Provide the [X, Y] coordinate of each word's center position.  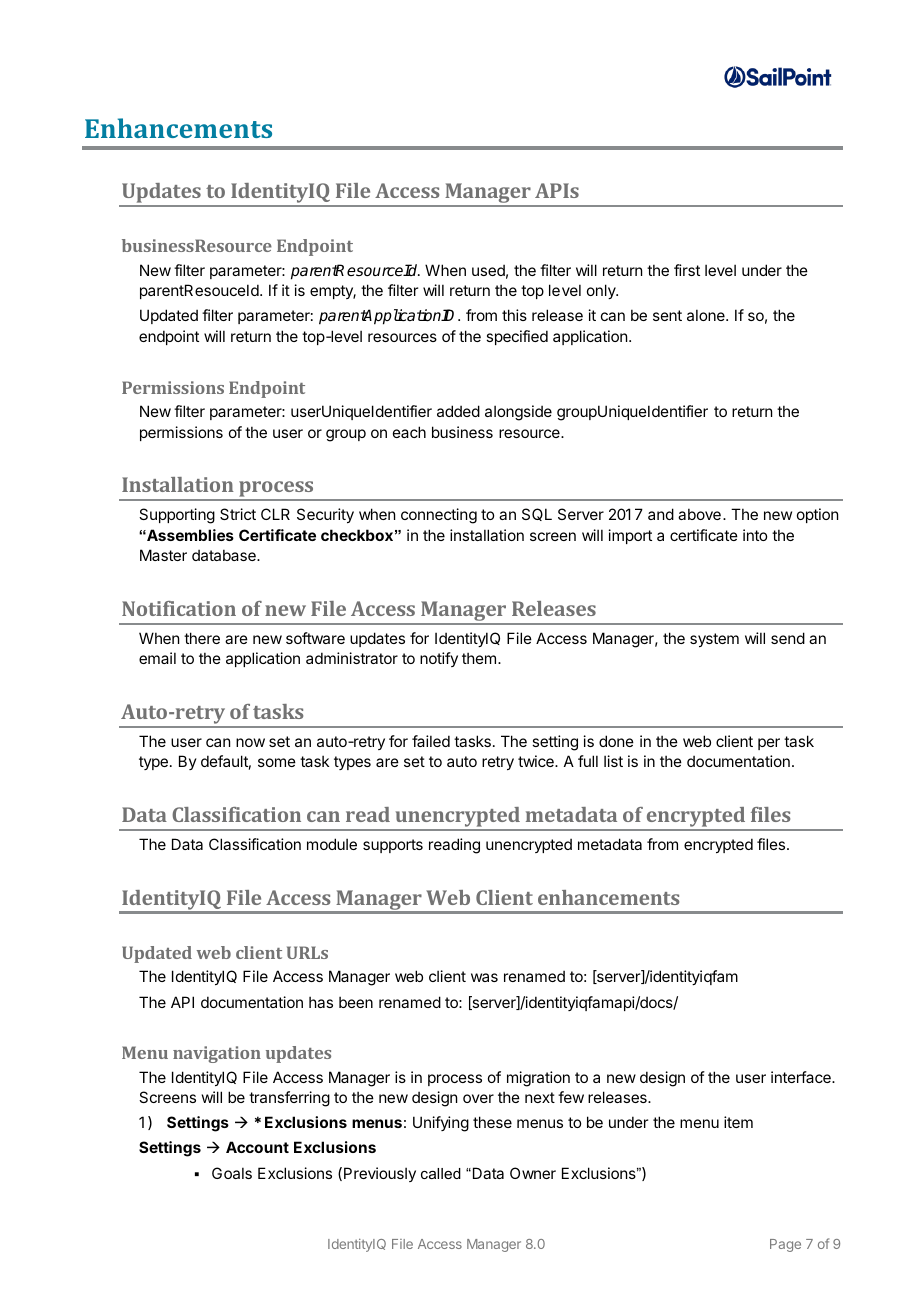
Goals [232, 1173]
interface [802, 1077]
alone [707, 315]
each [409, 432]
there [202, 638]
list [613, 761]
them [479, 658]
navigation [217, 1054]
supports [393, 846]
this [514, 315]
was [484, 977]
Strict [238, 514]
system [714, 640]
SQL [537, 514]
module [332, 844]
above [699, 514]
